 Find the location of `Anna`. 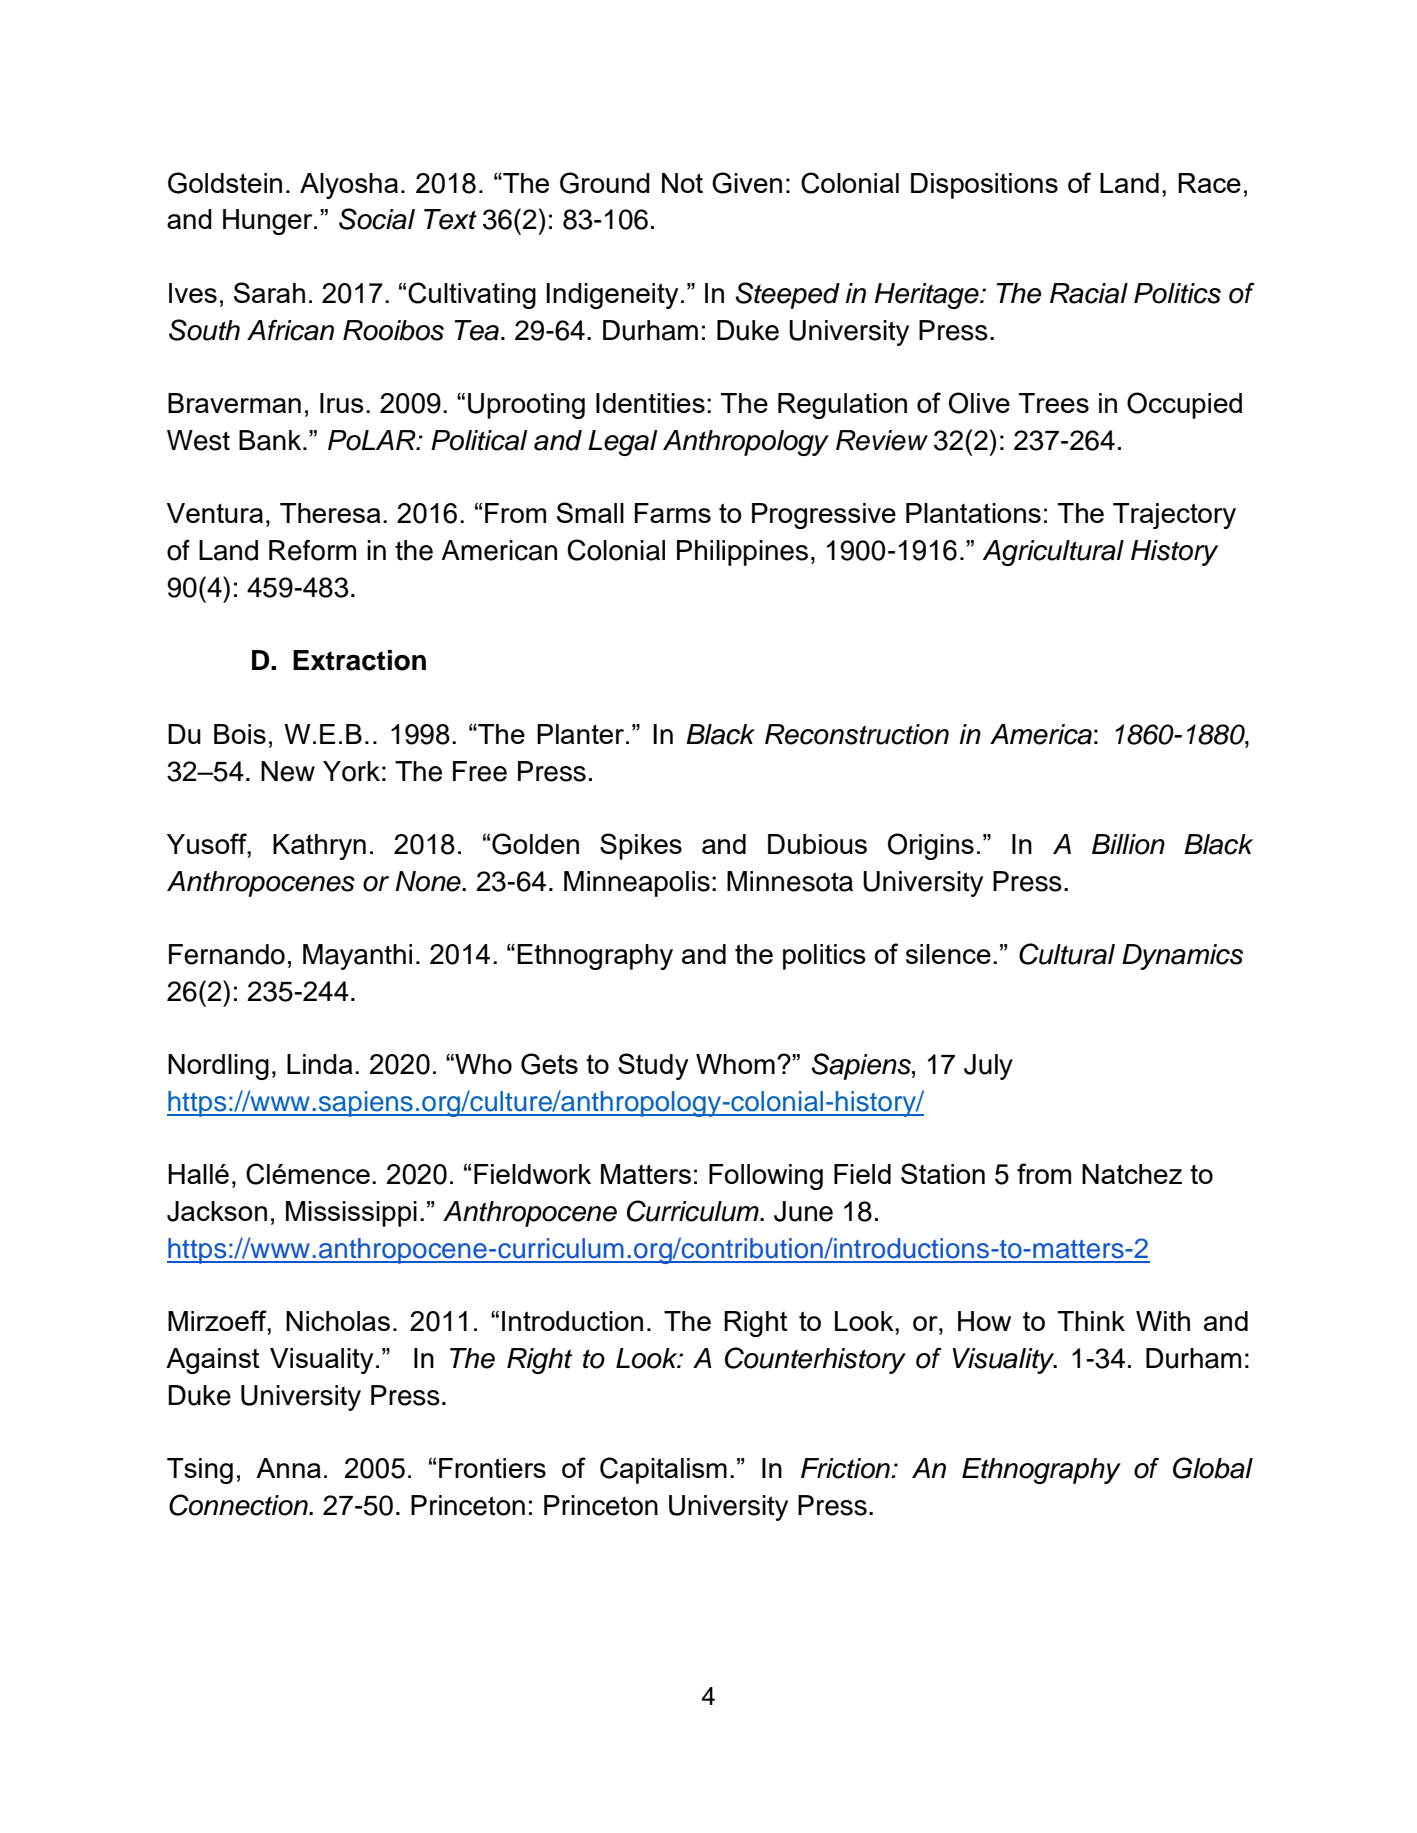

Anna is located at coordinates (288, 1468).
